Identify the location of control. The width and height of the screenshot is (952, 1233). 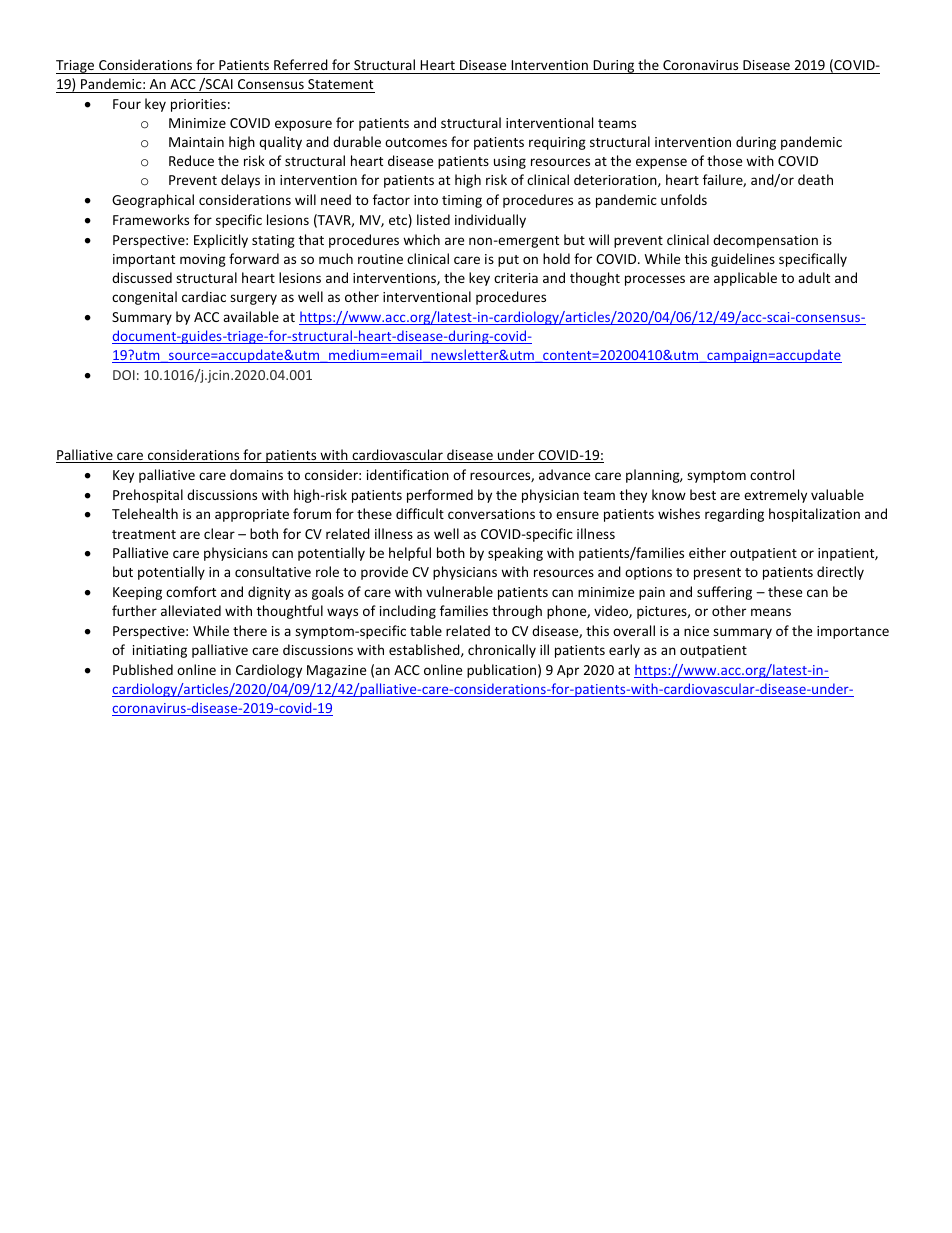
(772, 474).
